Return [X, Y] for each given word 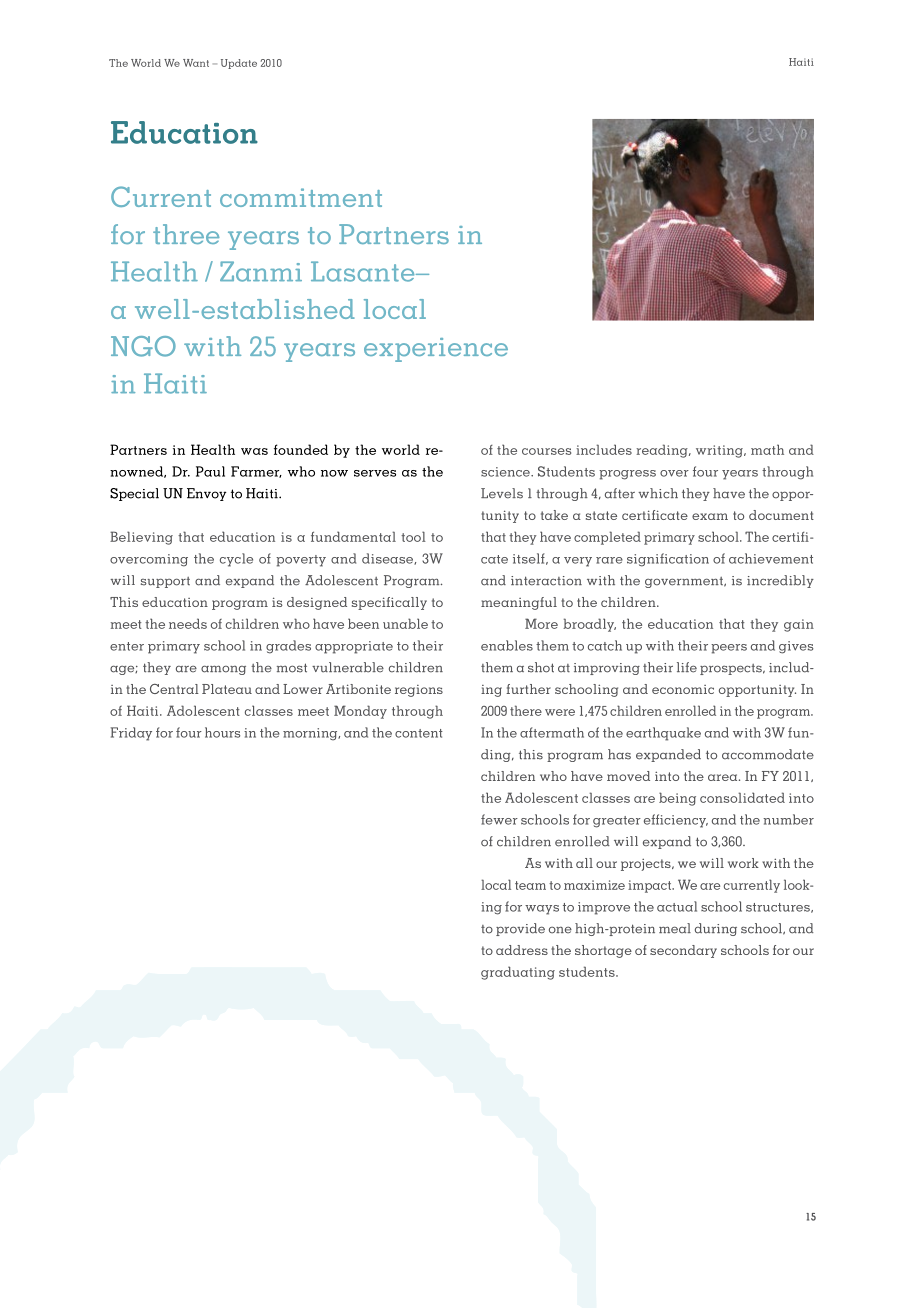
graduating [518, 973]
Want [196, 63]
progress [627, 475]
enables [507, 645]
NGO [143, 346]
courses [546, 451]
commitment [301, 197]
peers [729, 649]
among [223, 670]
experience [436, 350]
